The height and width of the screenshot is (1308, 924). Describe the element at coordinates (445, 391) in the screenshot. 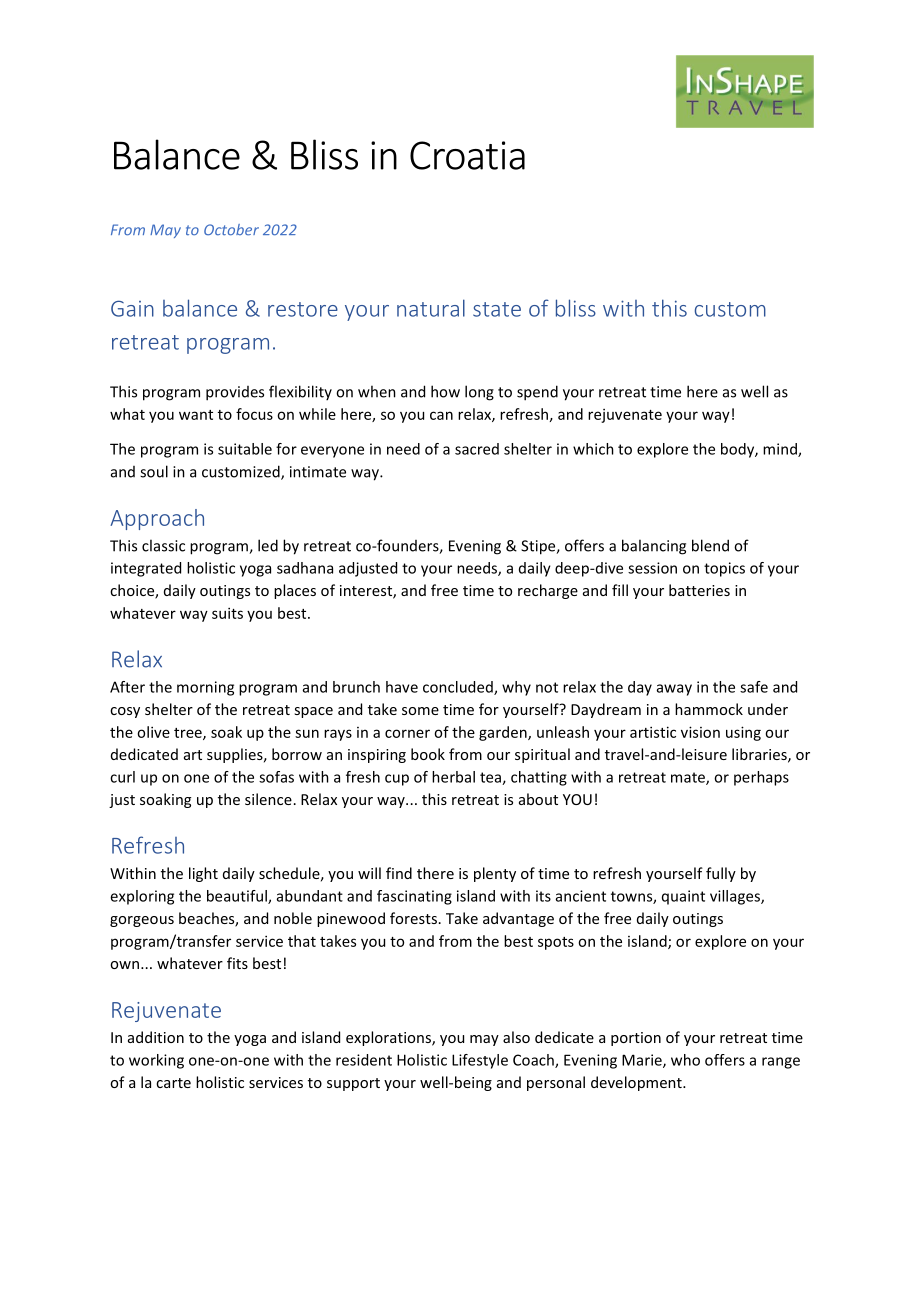

I see `how` at that location.
